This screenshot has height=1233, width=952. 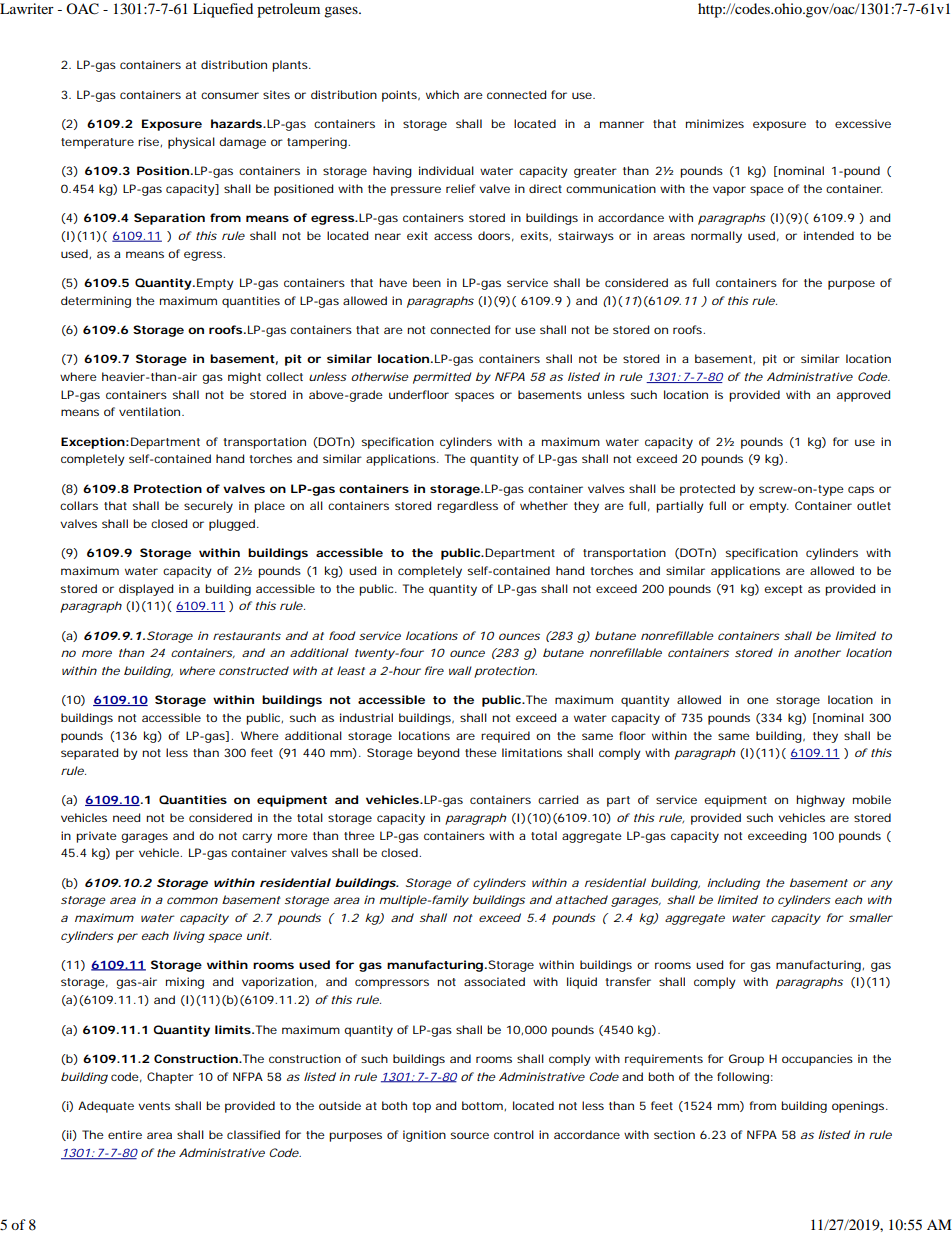 What do you see at coordinates (208, 507) in the screenshot?
I see `securely` at bounding box center [208, 507].
